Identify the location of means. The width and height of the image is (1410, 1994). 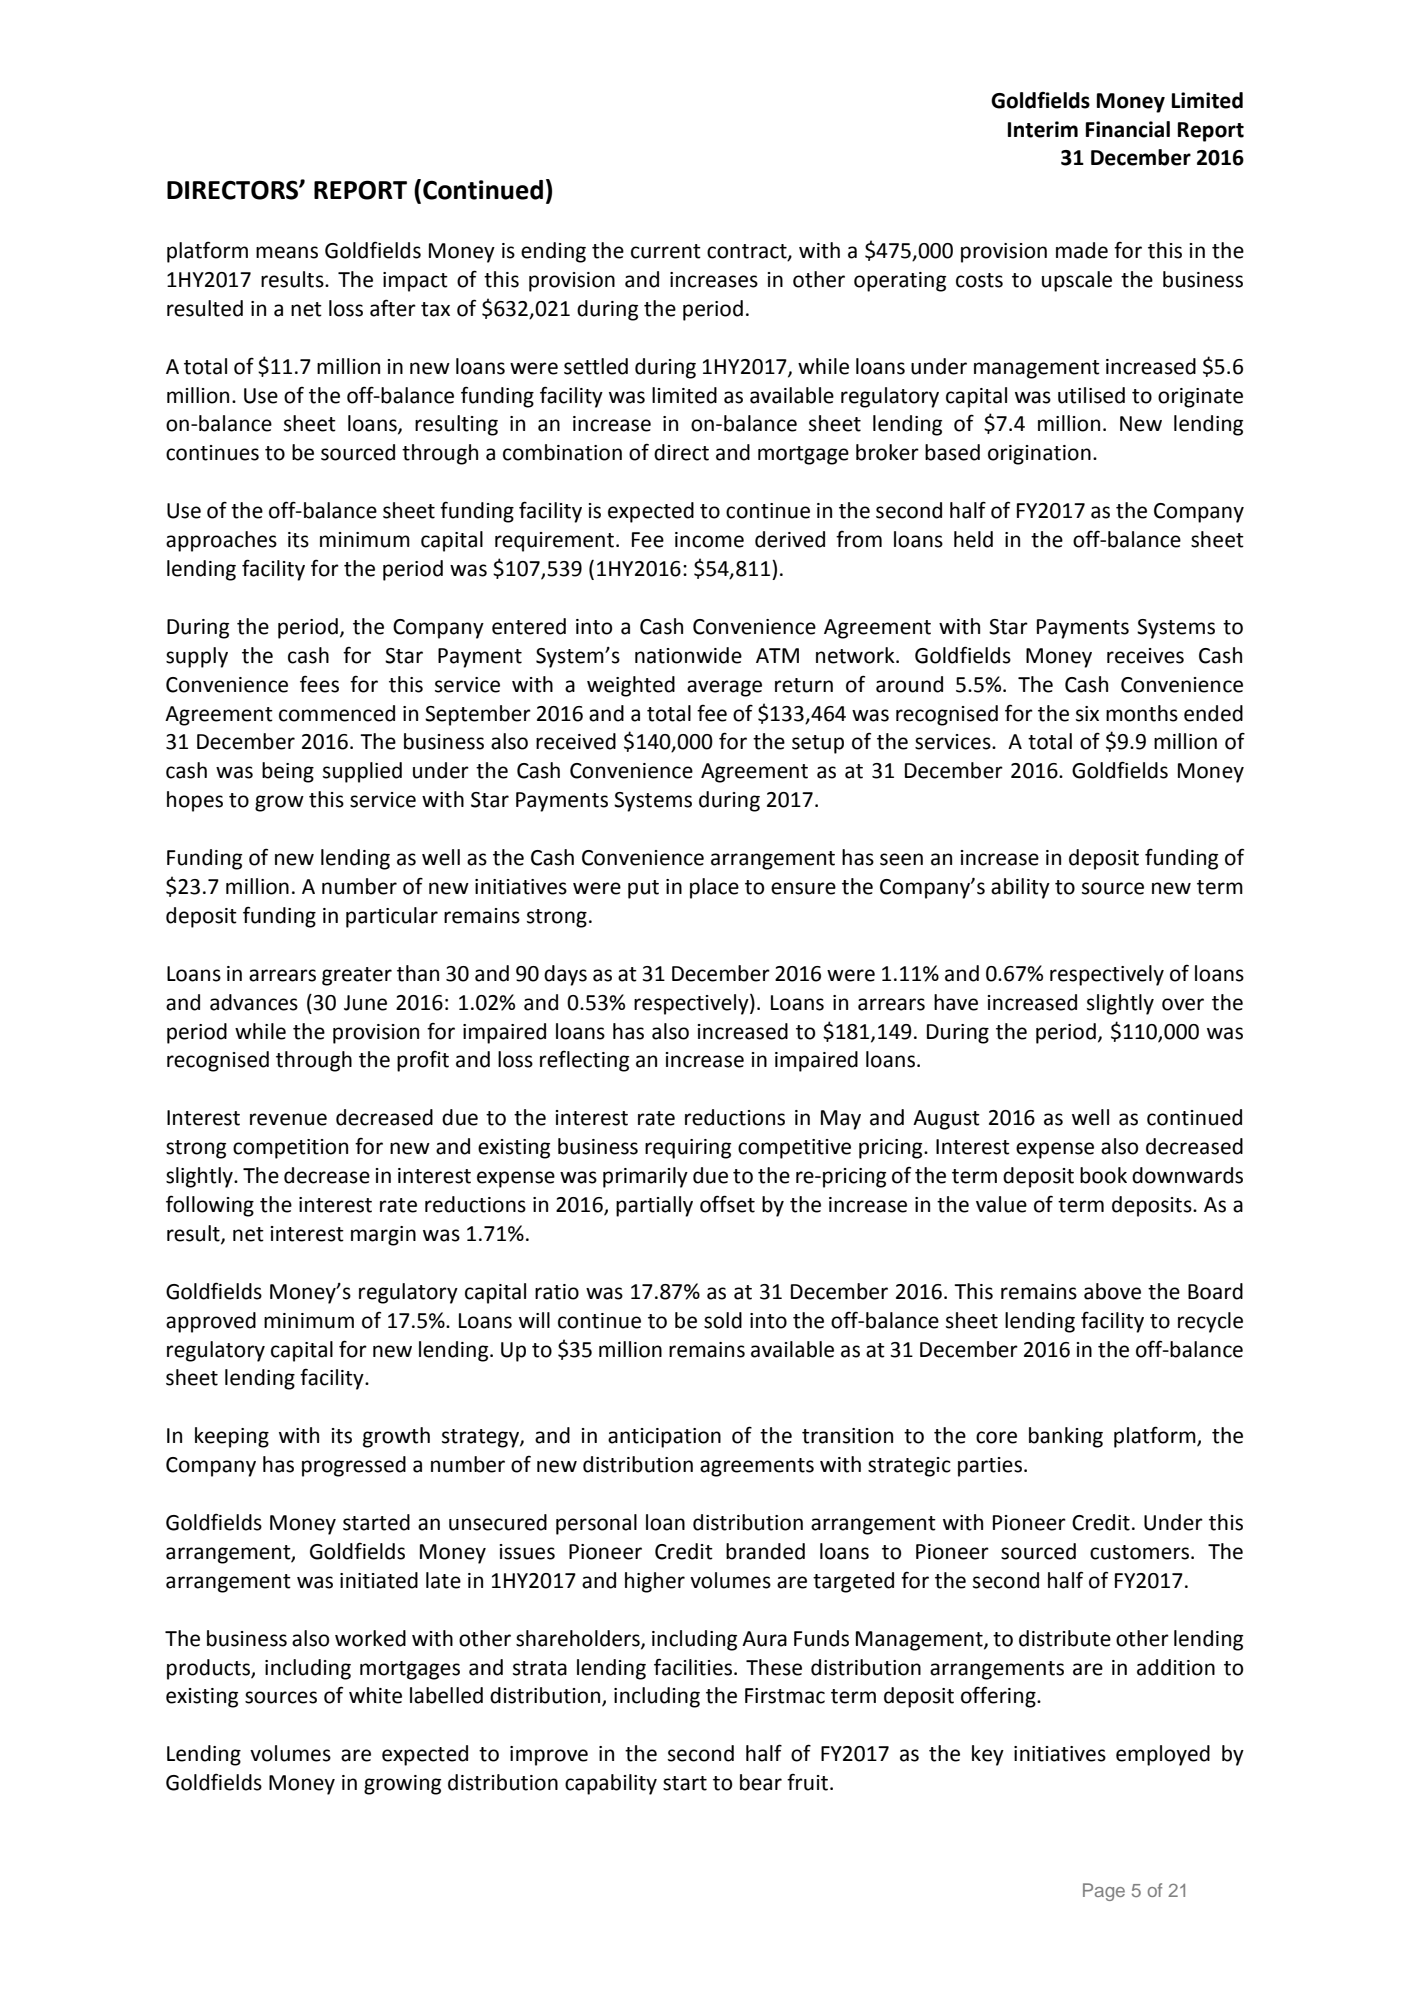
(287, 252).
